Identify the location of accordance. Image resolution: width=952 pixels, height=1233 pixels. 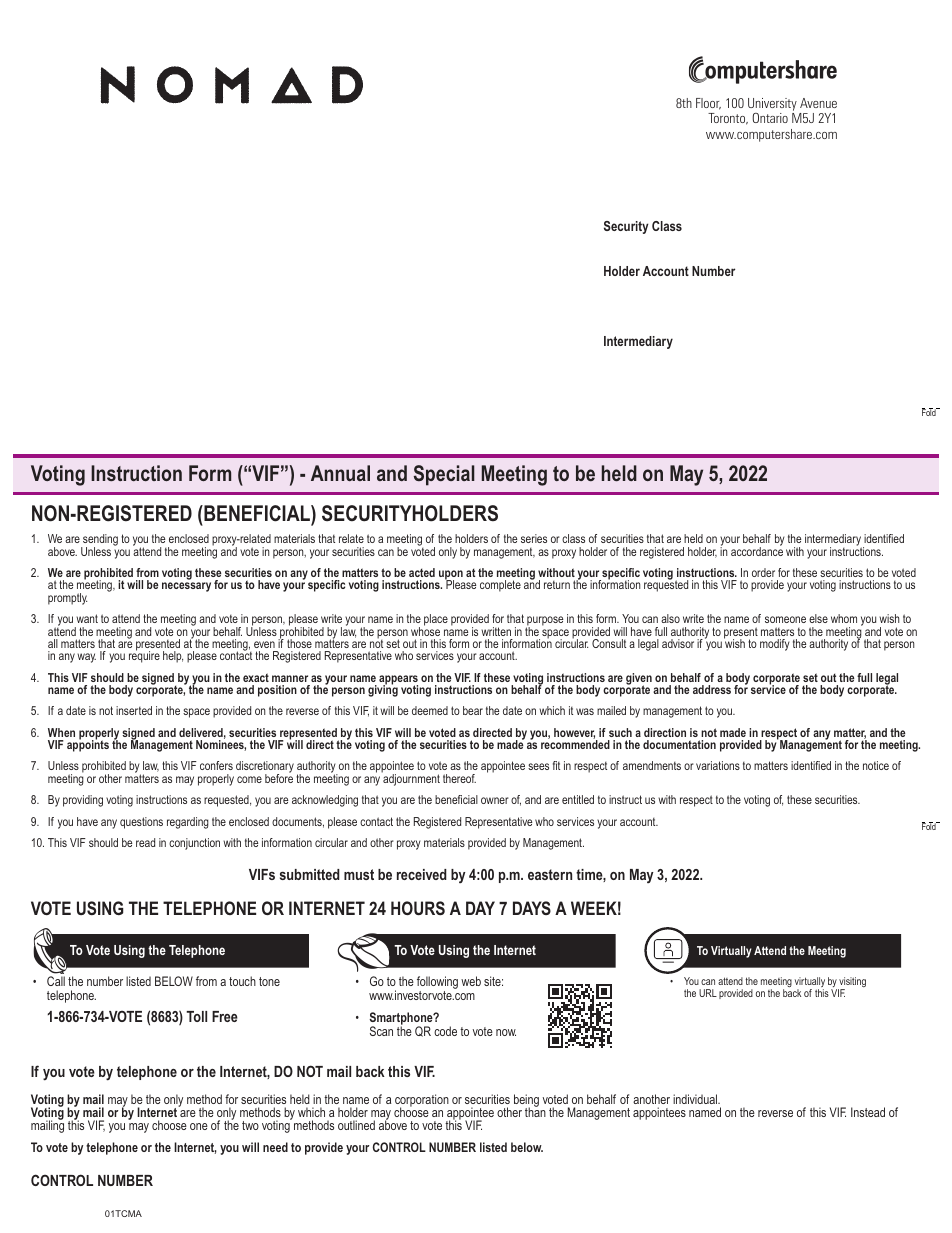
(757, 550).
